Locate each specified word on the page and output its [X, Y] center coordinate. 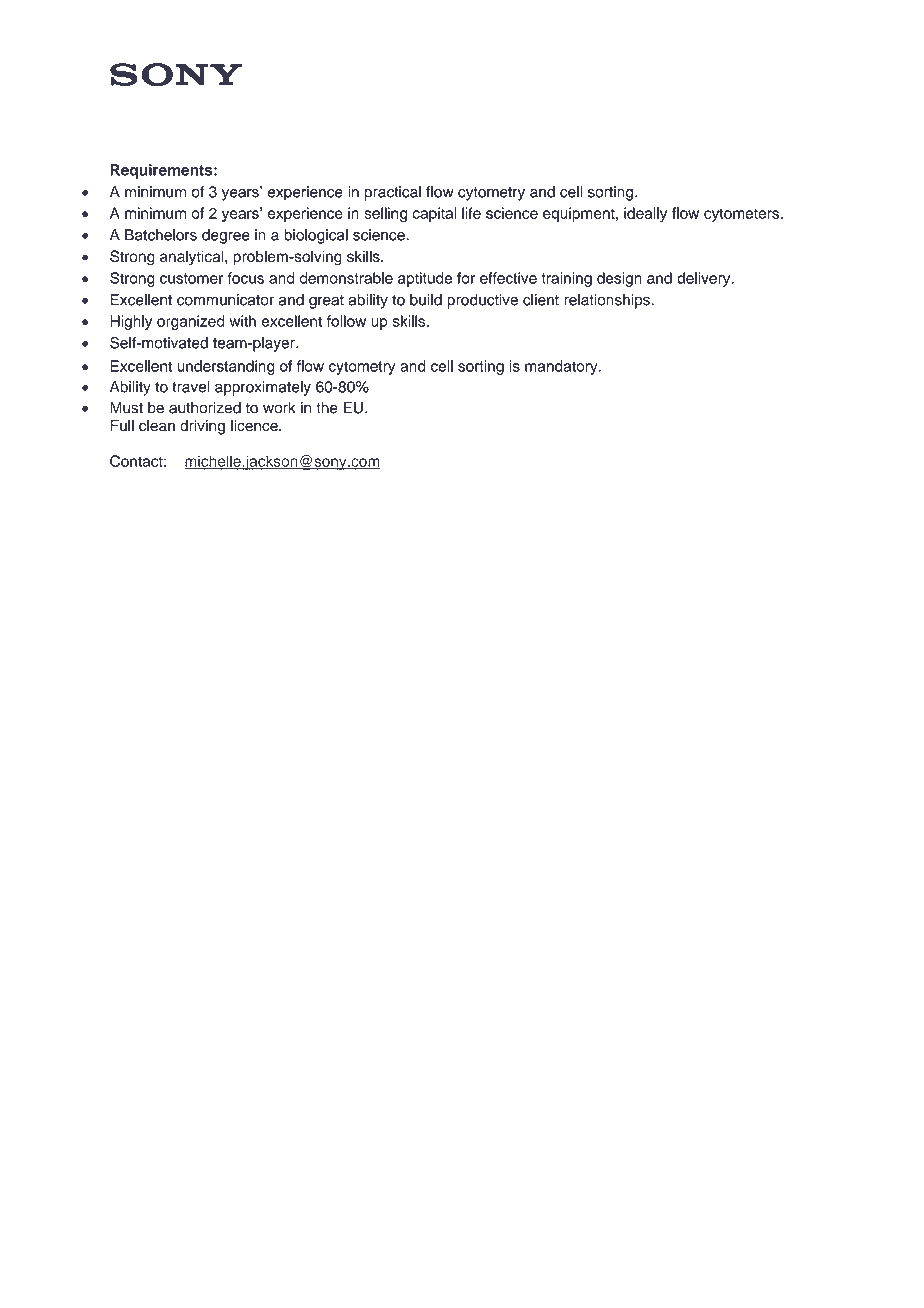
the [327, 408]
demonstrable [346, 278]
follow [346, 321]
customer [191, 278]
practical [393, 193]
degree [226, 236]
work [279, 408]
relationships [608, 301]
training [566, 279]
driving [202, 427]
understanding [226, 367]
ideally [645, 214]
